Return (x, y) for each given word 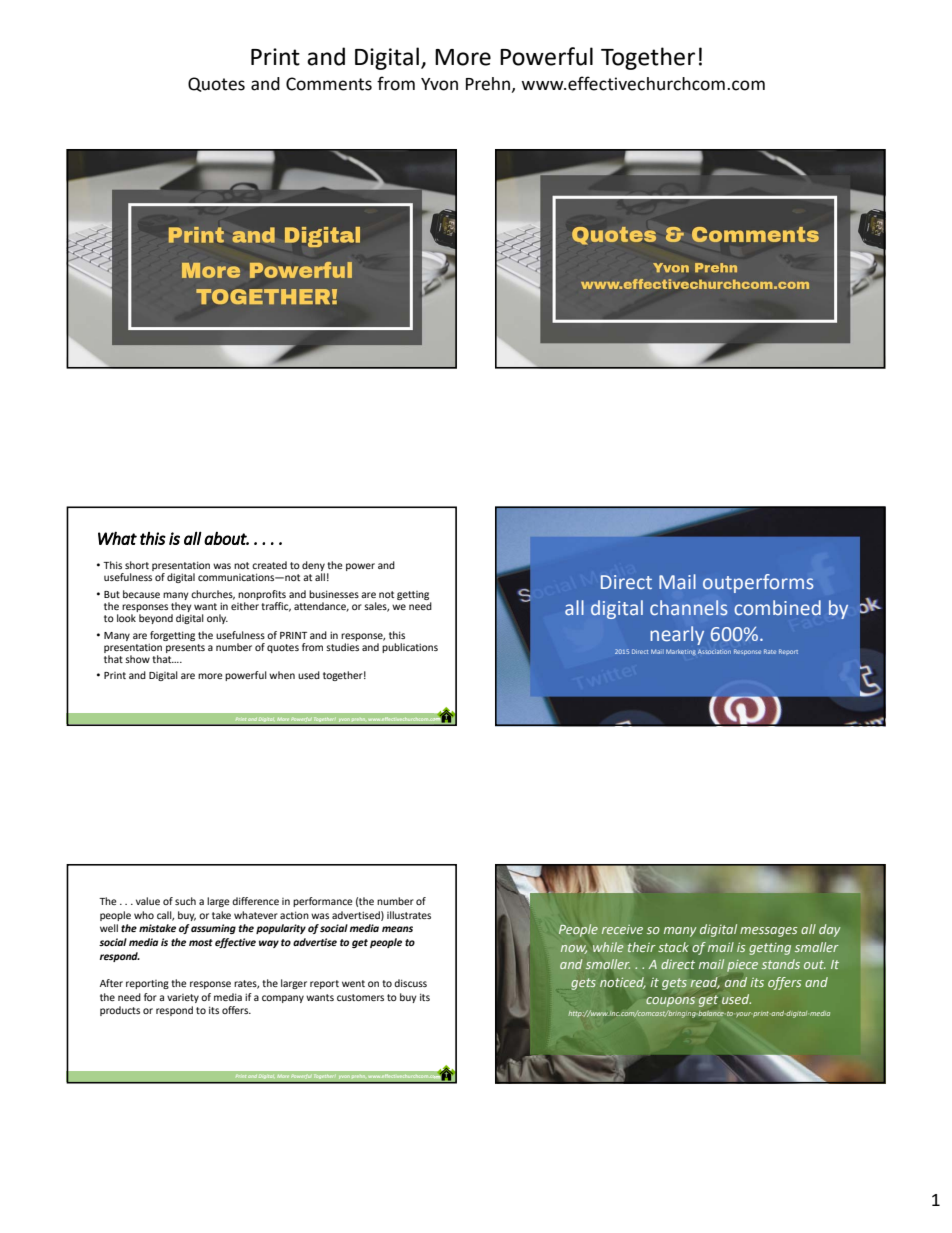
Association (714, 651)
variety (183, 998)
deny (313, 567)
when (282, 675)
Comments (329, 84)
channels (689, 608)
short (137, 565)
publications (410, 648)
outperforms (758, 583)
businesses (334, 594)
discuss (410, 983)
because (141, 594)
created (269, 565)
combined (777, 608)
